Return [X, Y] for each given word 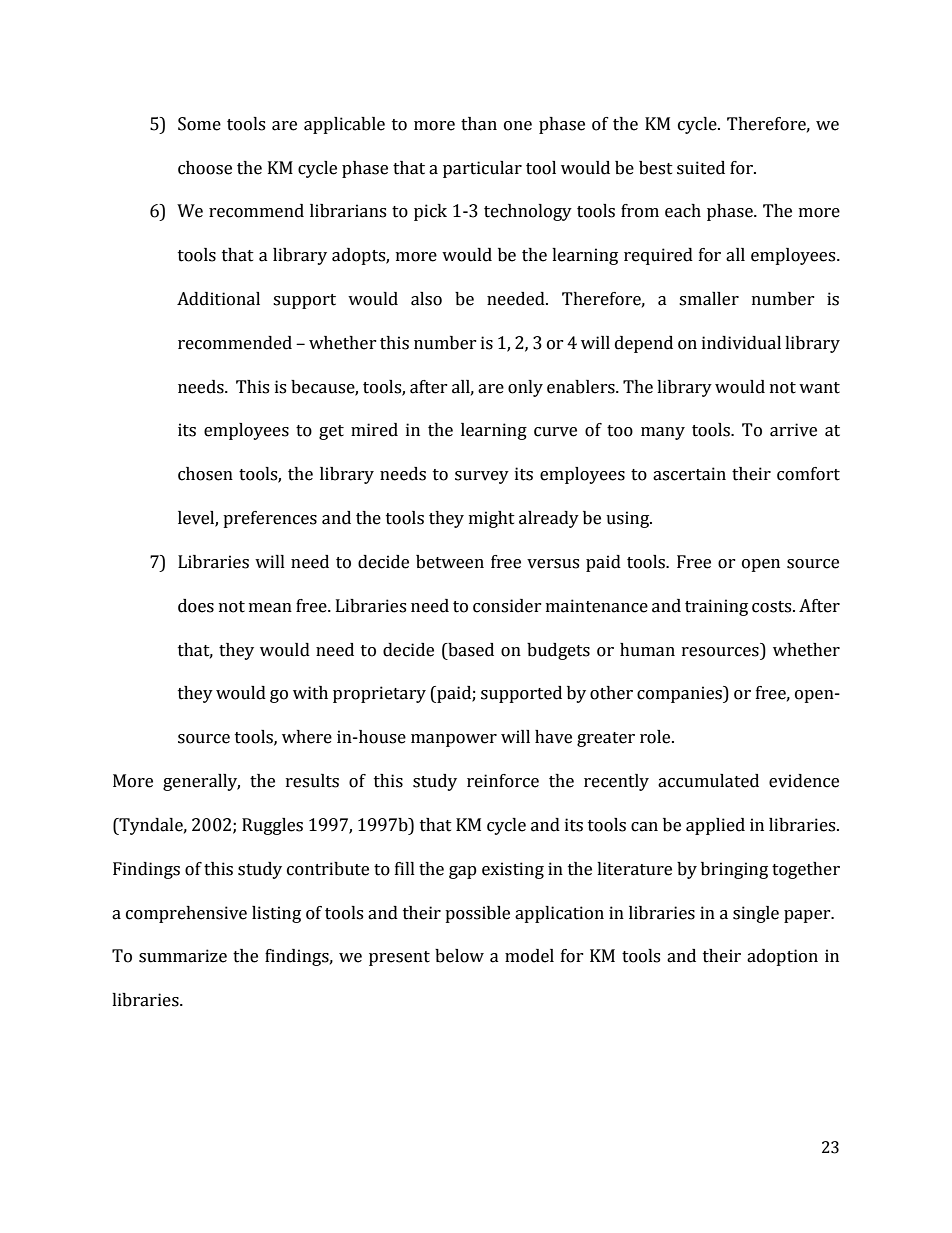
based [470, 650]
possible [477, 914]
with [310, 693]
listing [276, 914]
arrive [793, 430]
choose [205, 168]
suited [701, 168]
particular [482, 169]
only [525, 388]
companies [680, 694]
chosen [205, 474]
